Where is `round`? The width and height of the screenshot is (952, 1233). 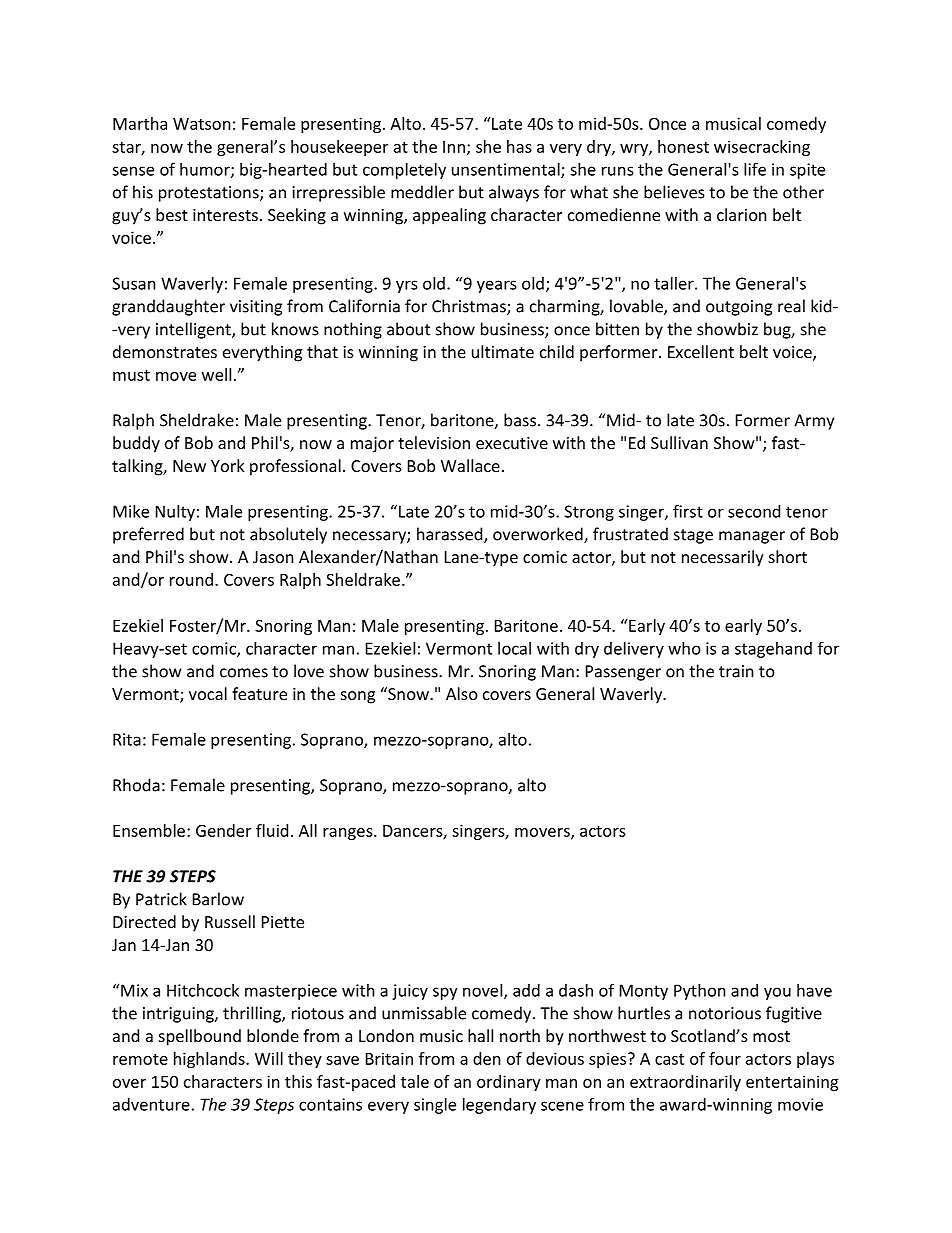 round is located at coordinates (191, 579).
